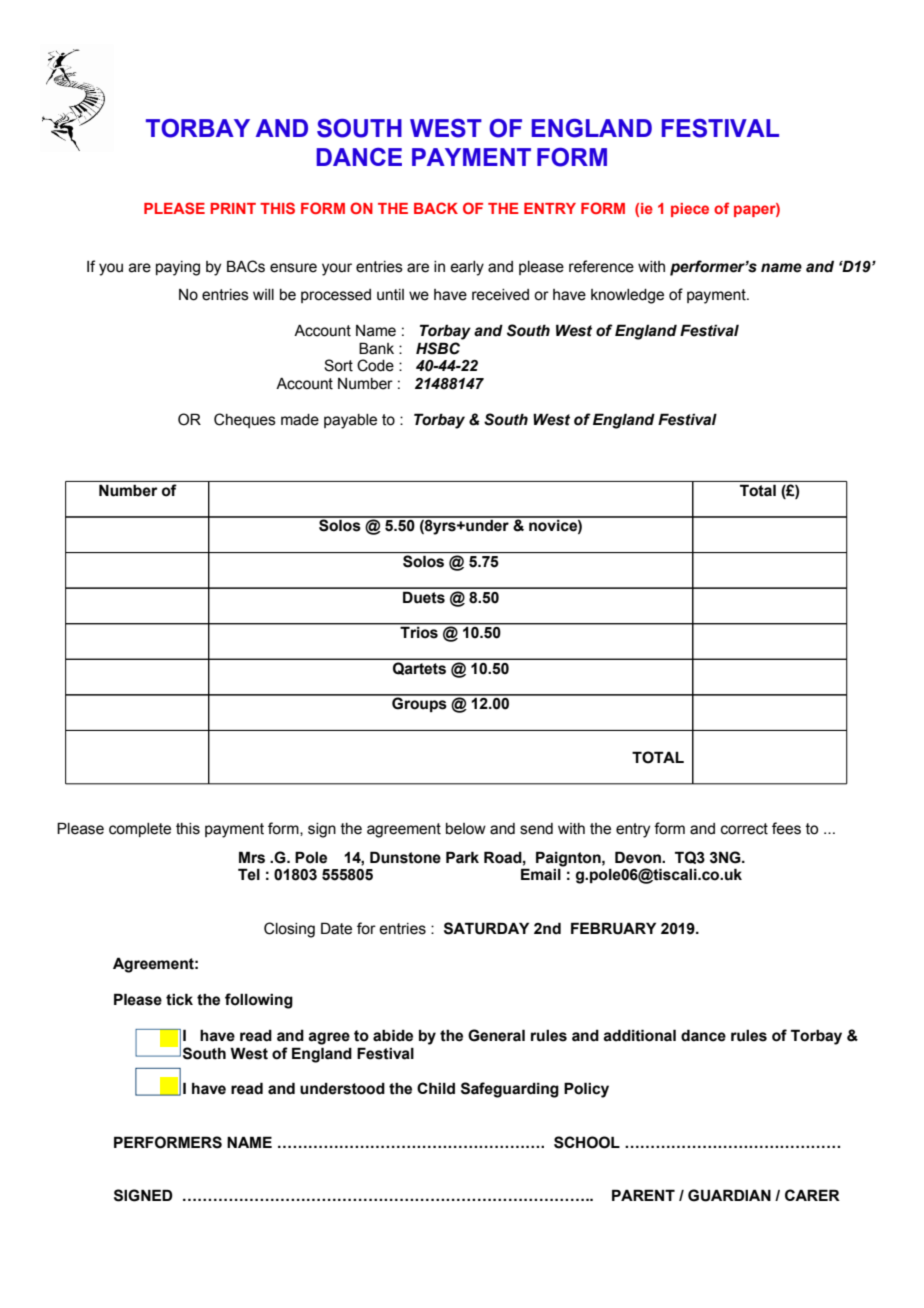 The image size is (924, 1308). I want to click on made, so click(300, 420).
